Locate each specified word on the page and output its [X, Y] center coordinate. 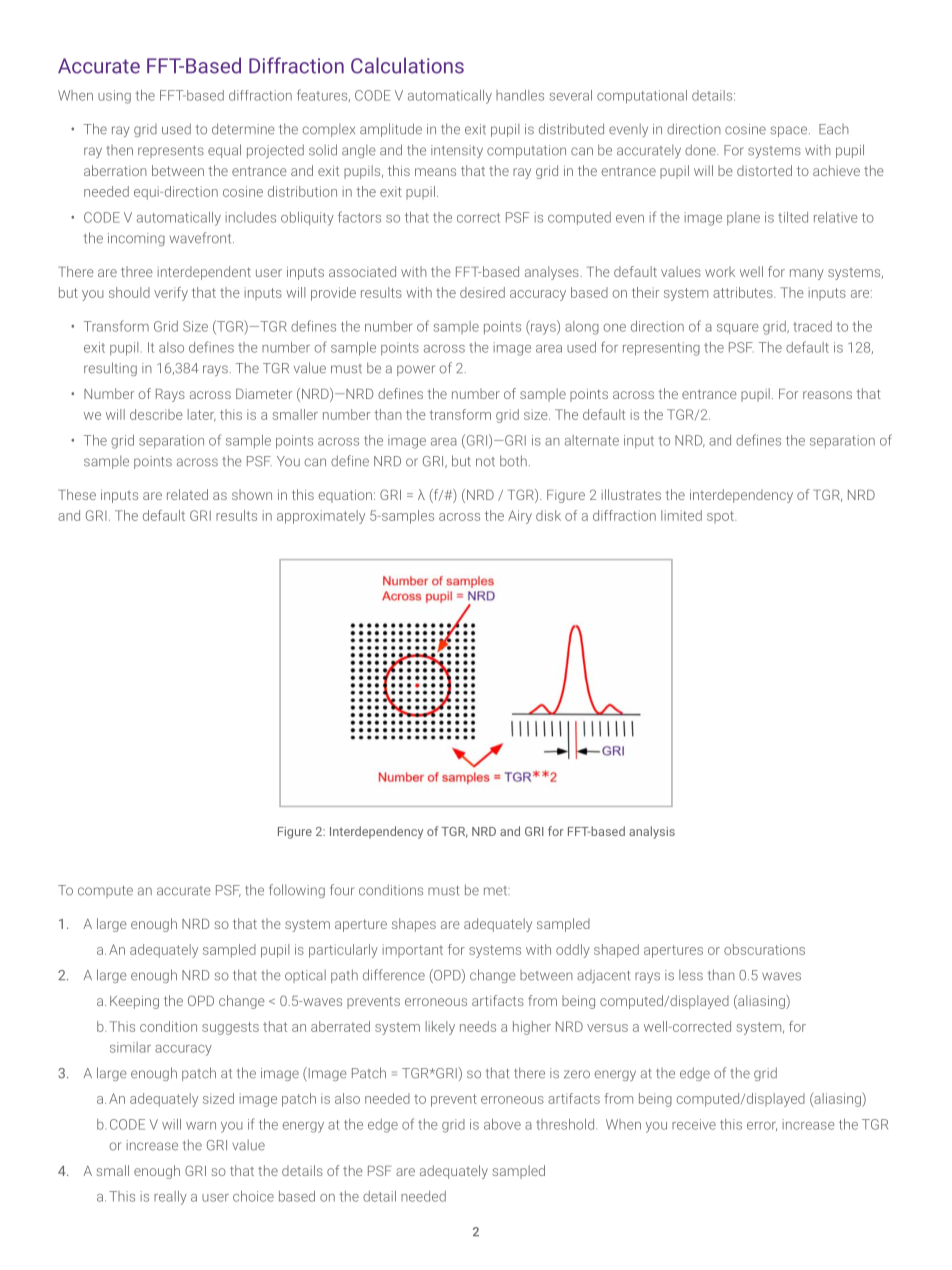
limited [681, 515]
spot [721, 517]
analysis [652, 832]
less [691, 975]
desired [482, 292]
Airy [520, 517]
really [170, 1198]
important [413, 950]
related [187, 494]
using [114, 97]
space [790, 131]
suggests [230, 1028]
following [297, 891]
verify [171, 294]
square [737, 329]
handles [520, 95]
